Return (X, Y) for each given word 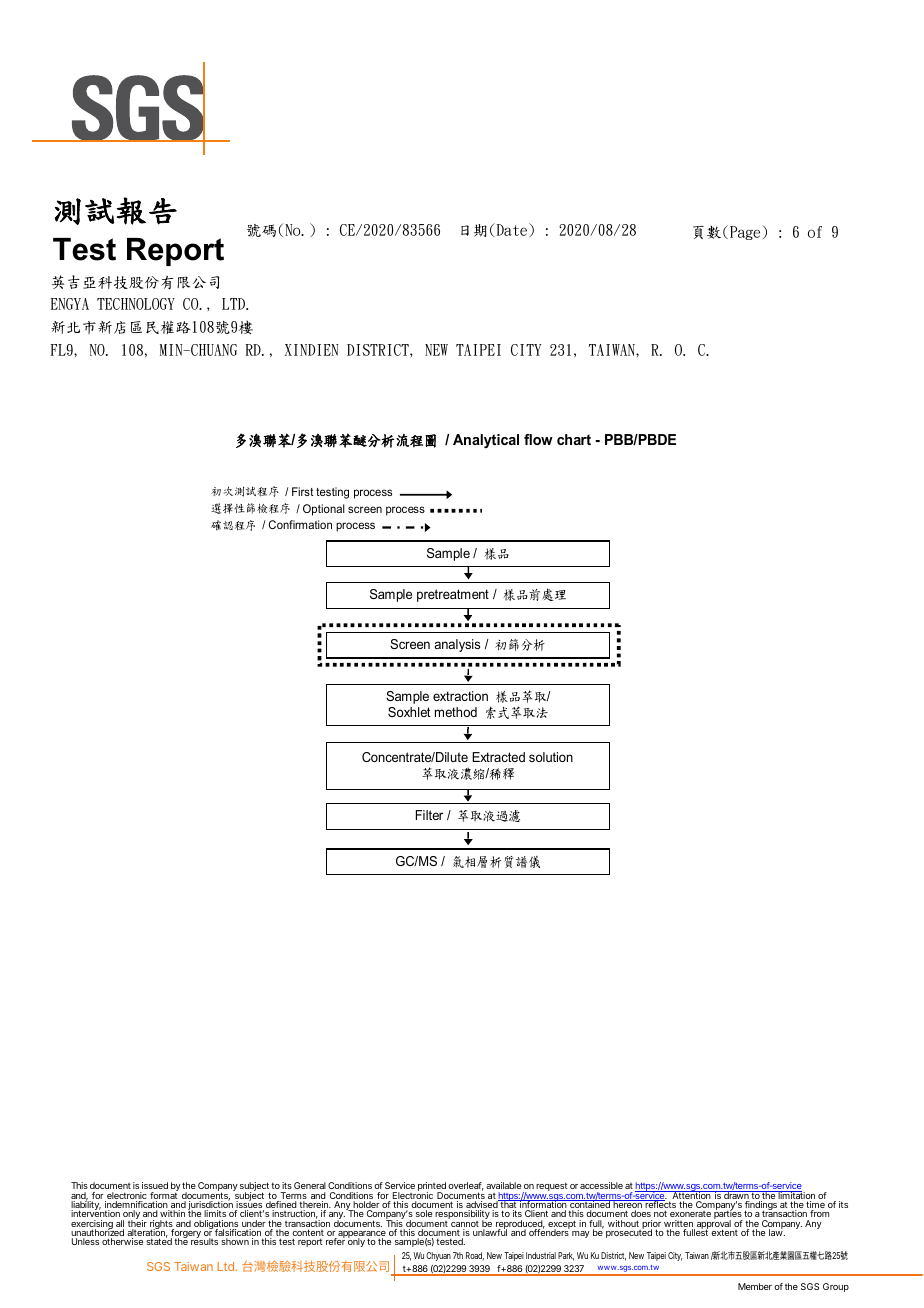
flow (538, 439)
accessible (601, 1185)
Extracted (498, 757)
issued (155, 1185)
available (503, 1185)
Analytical (486, 441)
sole (424, 1213)
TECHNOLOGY (136, 304)
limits (215, 1213)
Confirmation (300, 524)
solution (551, 757)
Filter (429, 815)
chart (574, 439)
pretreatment (453, 595)
